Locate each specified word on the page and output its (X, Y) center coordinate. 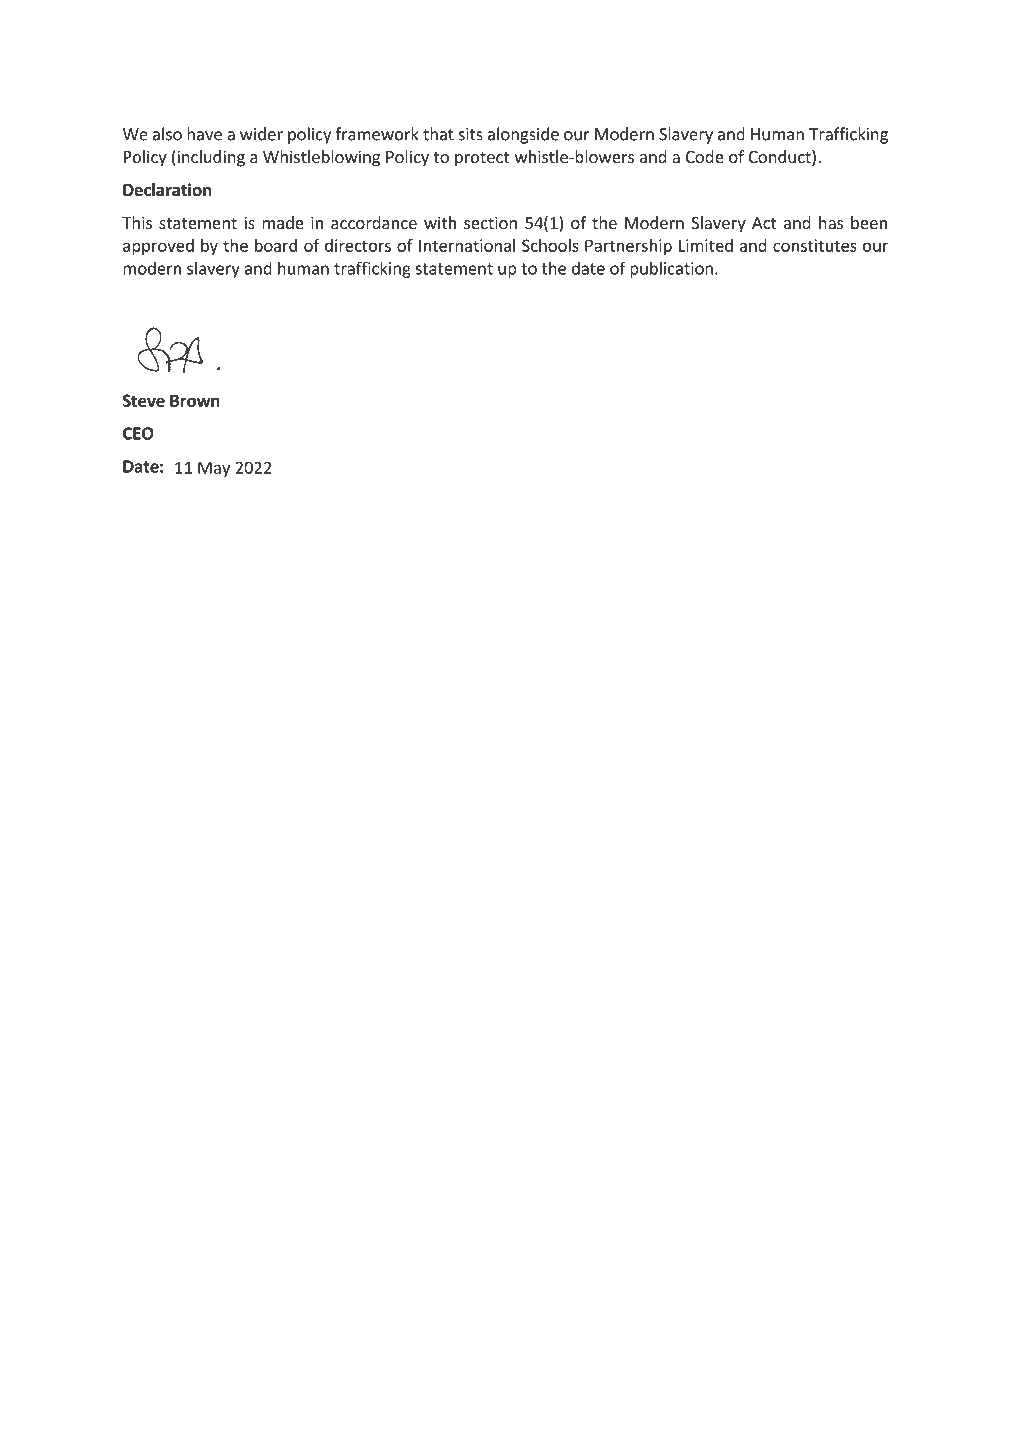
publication (671, 270)
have (204, 134)
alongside (523, 135)
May (214, 469)
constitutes (815, 245)
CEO (138, 433)
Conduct (781, 158)
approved (158, 247)
